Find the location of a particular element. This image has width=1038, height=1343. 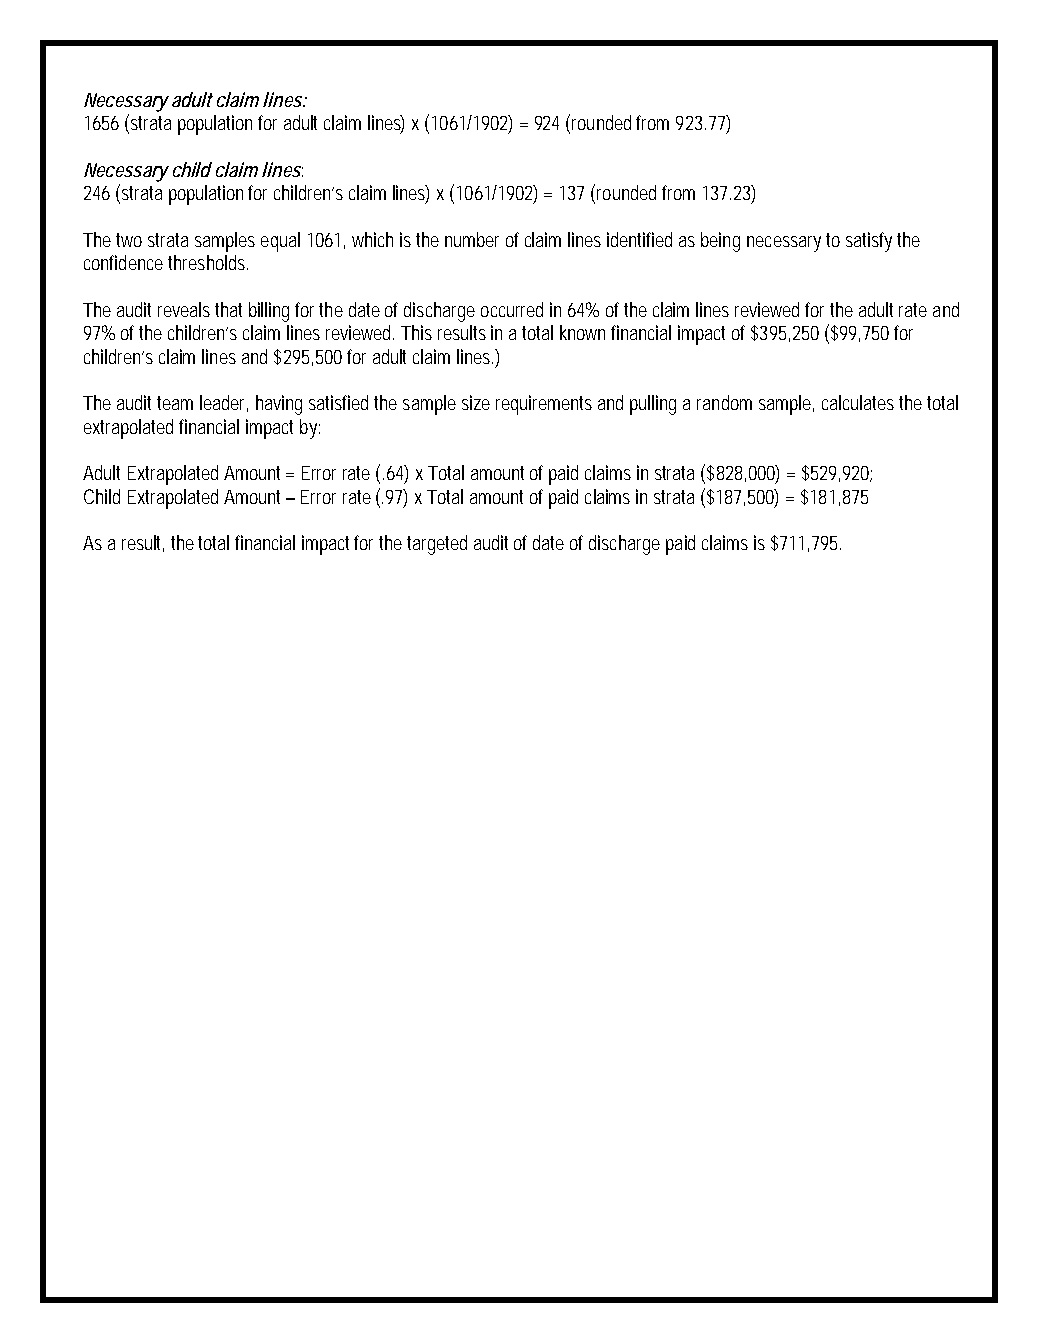

being is located at coordinates (720, 242).
